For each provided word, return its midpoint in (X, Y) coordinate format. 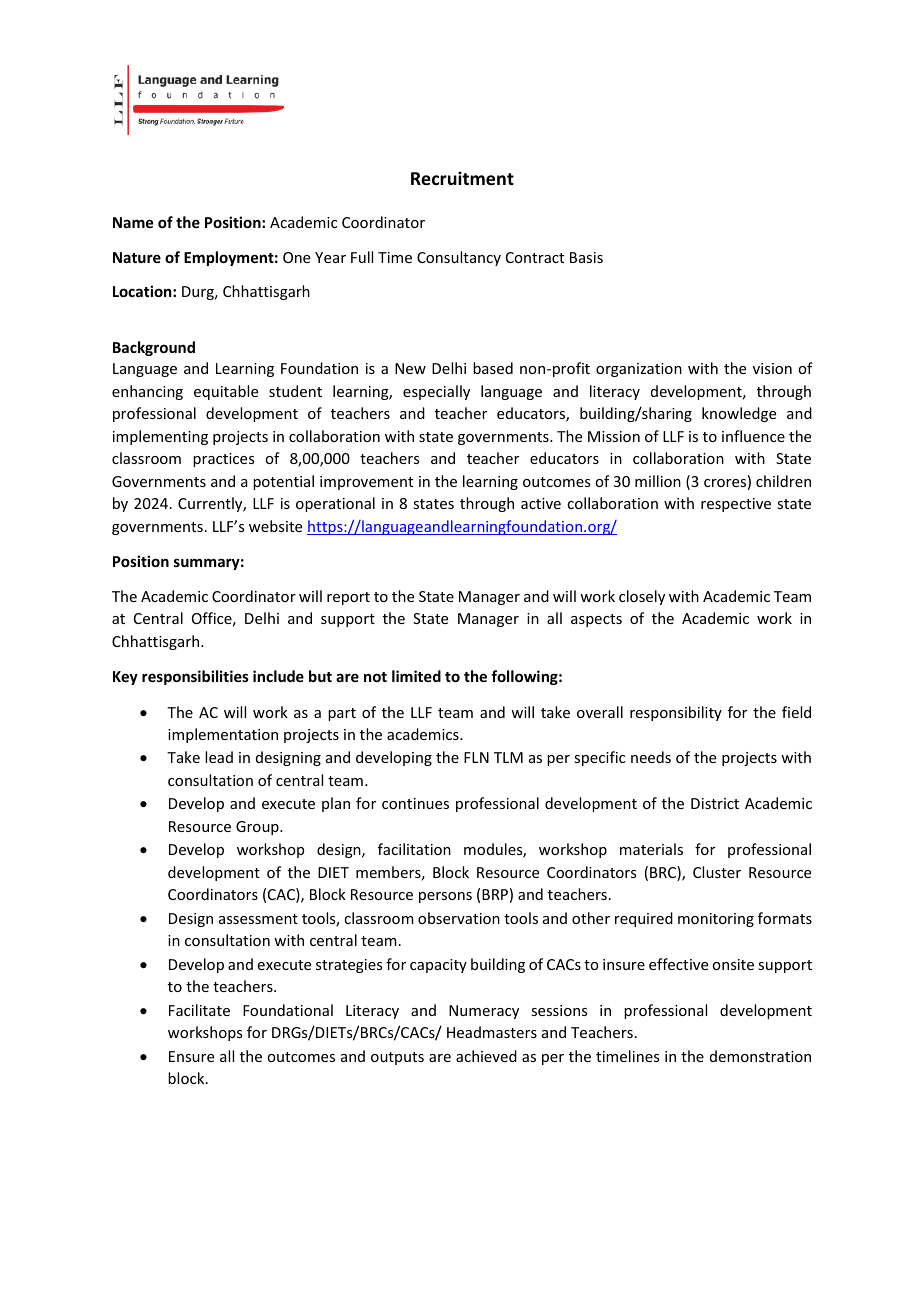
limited (416, 676)
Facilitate (199, 1010)
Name (133, 222)
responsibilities (195, 677)
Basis (586, 257)
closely (642, 597)
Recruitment (462, 178)
